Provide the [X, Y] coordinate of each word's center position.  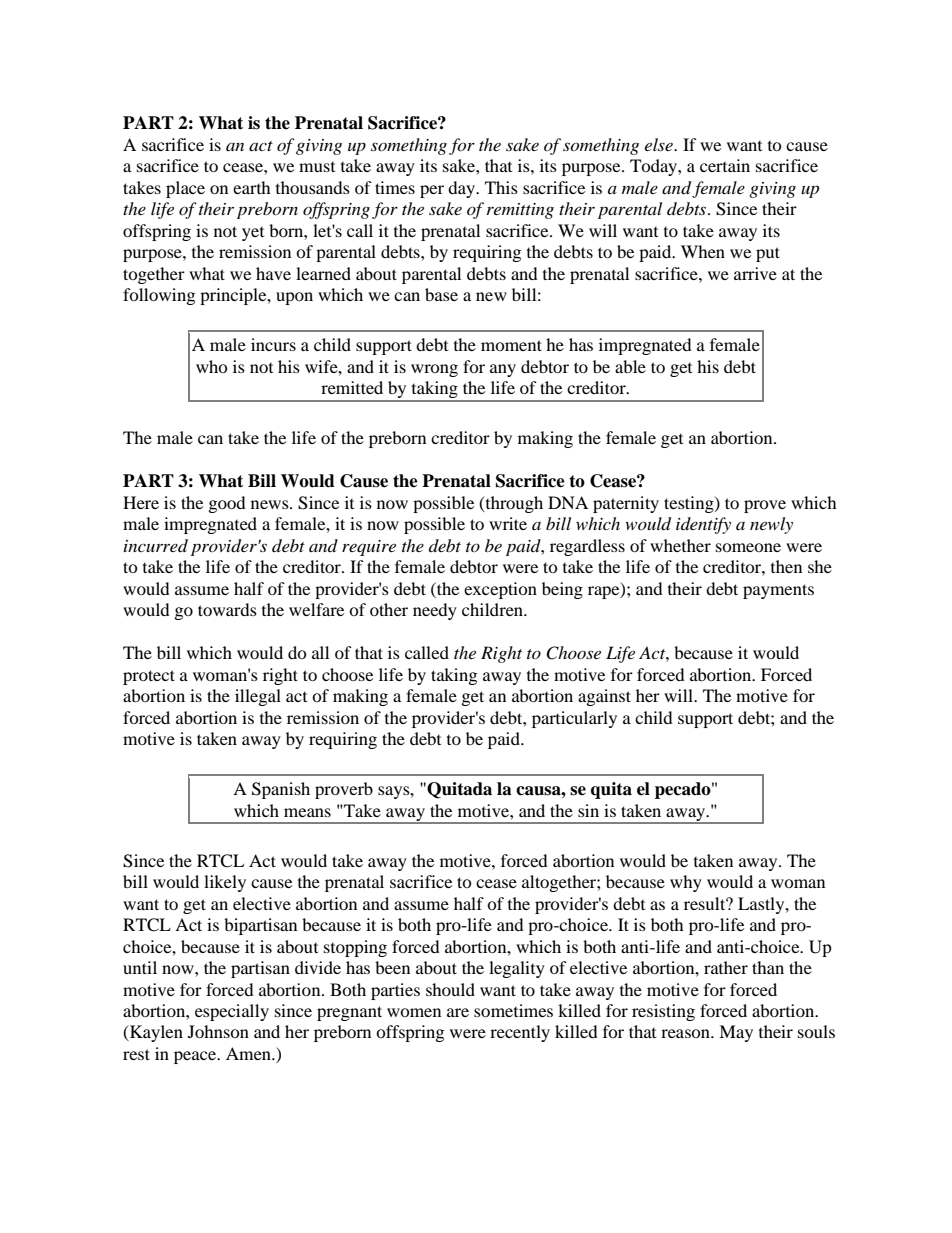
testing [690, 504]
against [604, 697]
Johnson [218, 1031]
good [227, 504]
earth [252, 187]
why [686, 883]
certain [725, 165]
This [501, 187]
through [513, 504]
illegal [258, 697]
